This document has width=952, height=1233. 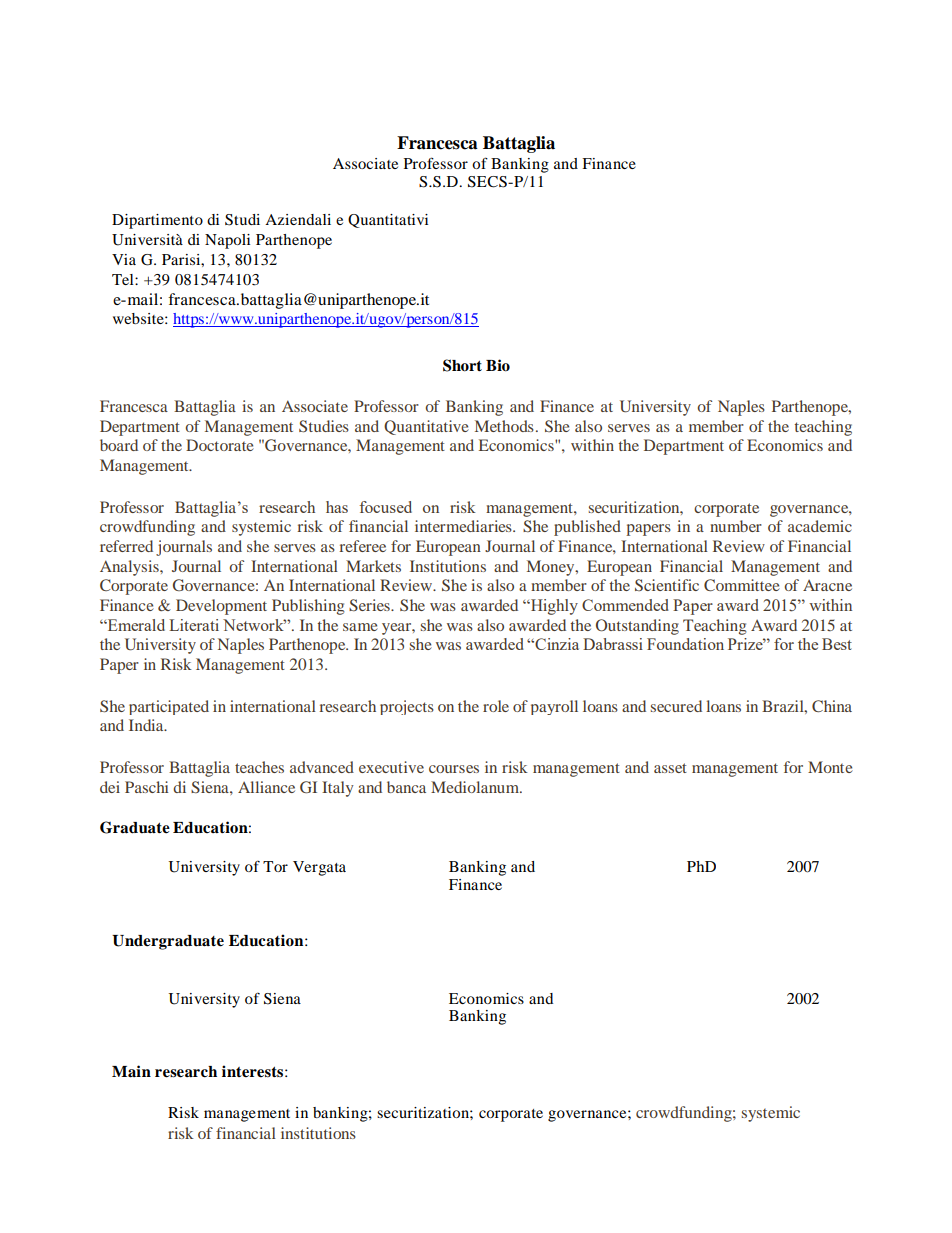 I want to click on asset, so click(x=670, y=768).
